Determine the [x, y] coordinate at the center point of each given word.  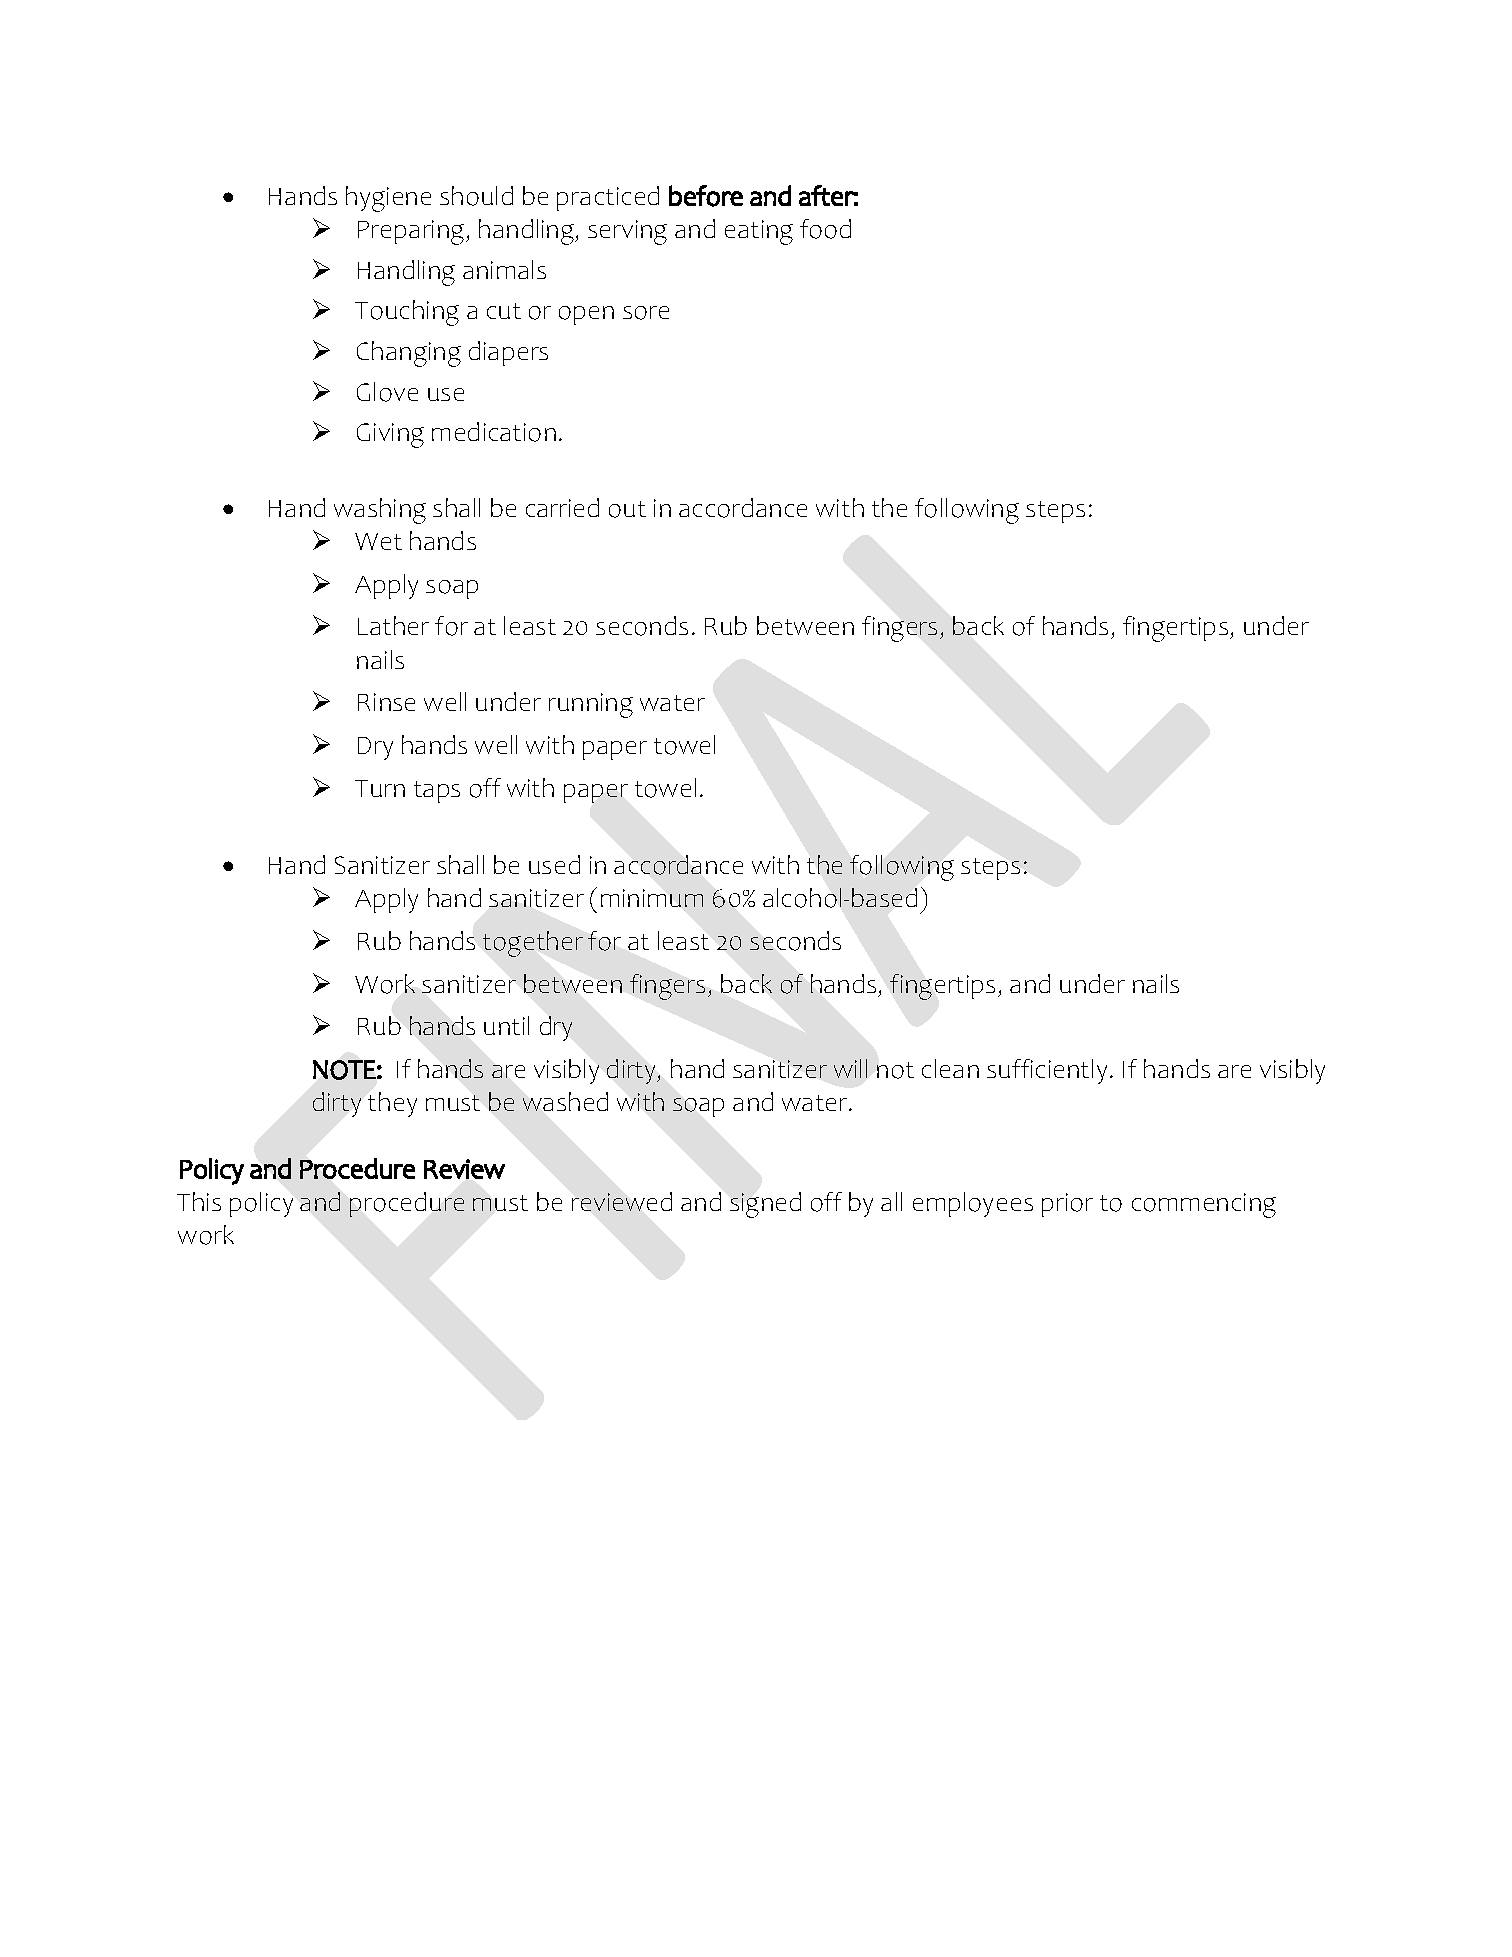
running [591, 705]
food [825, 229]
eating [759, 232]
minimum [652, 898]
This [199, 1201]
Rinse [386, 702]
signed [765, 1205]
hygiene [388, 199]
